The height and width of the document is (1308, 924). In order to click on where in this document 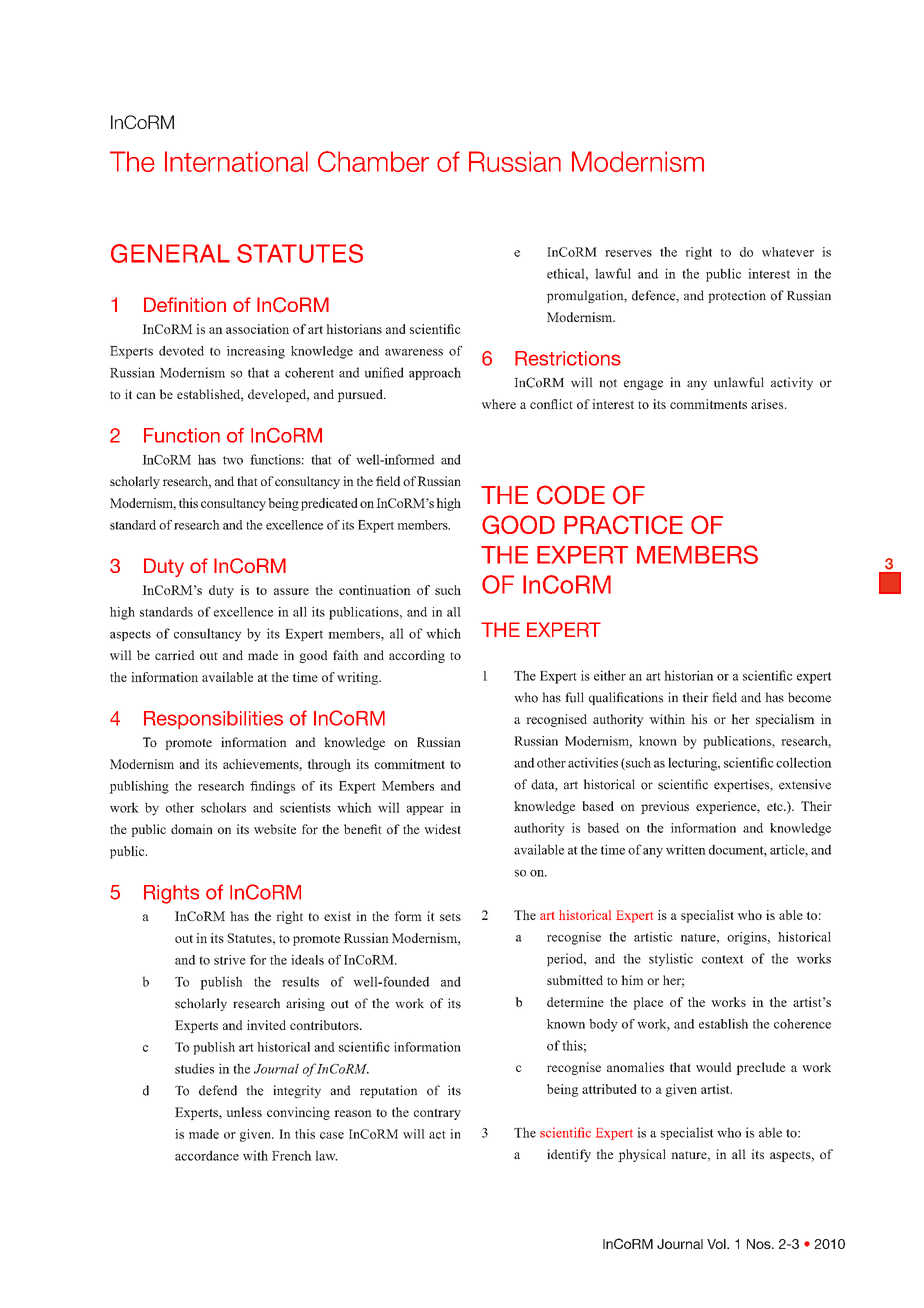, I will do `click(498, 404)`.
